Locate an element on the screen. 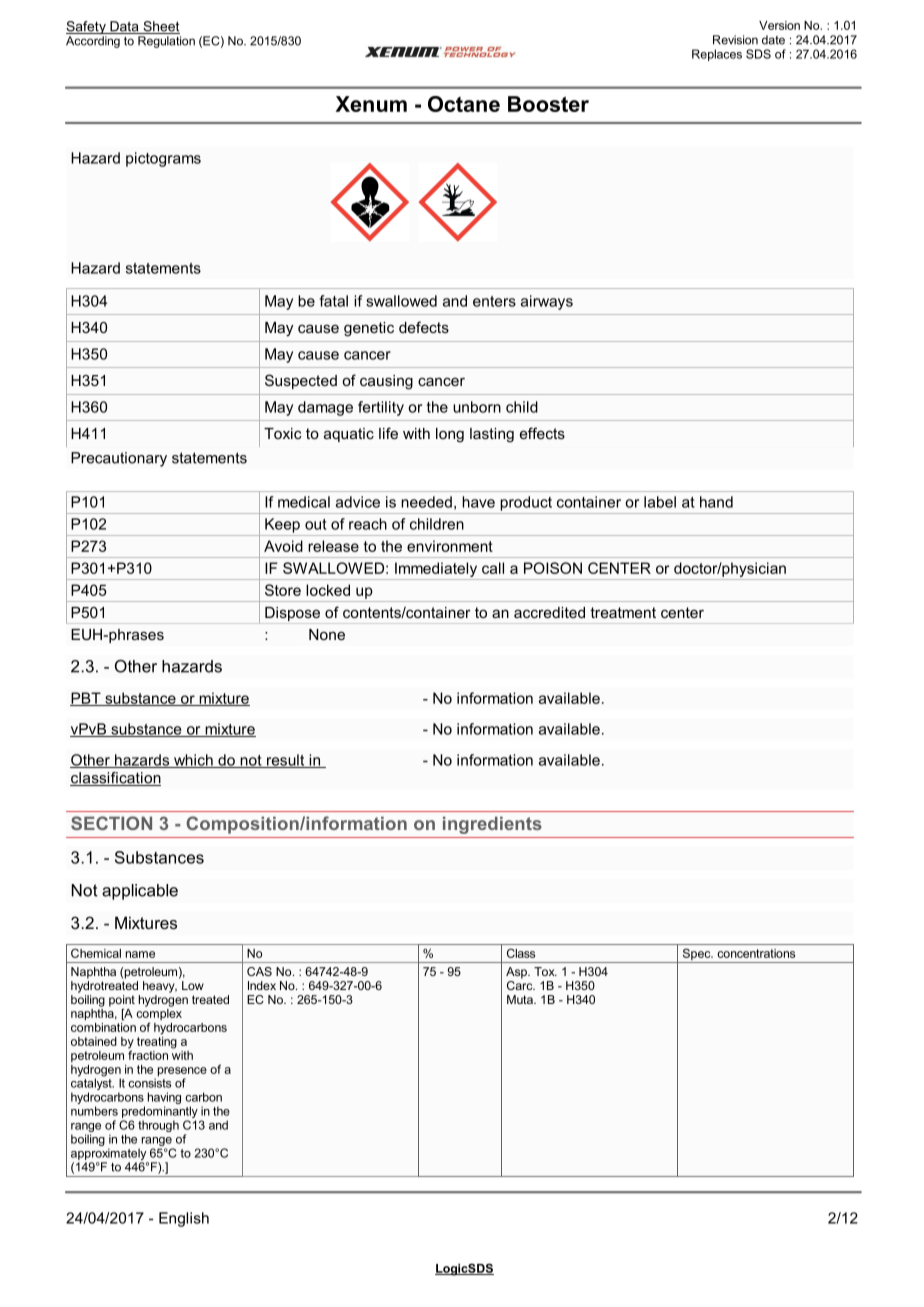  Index is located at coordinates (262, 985).
